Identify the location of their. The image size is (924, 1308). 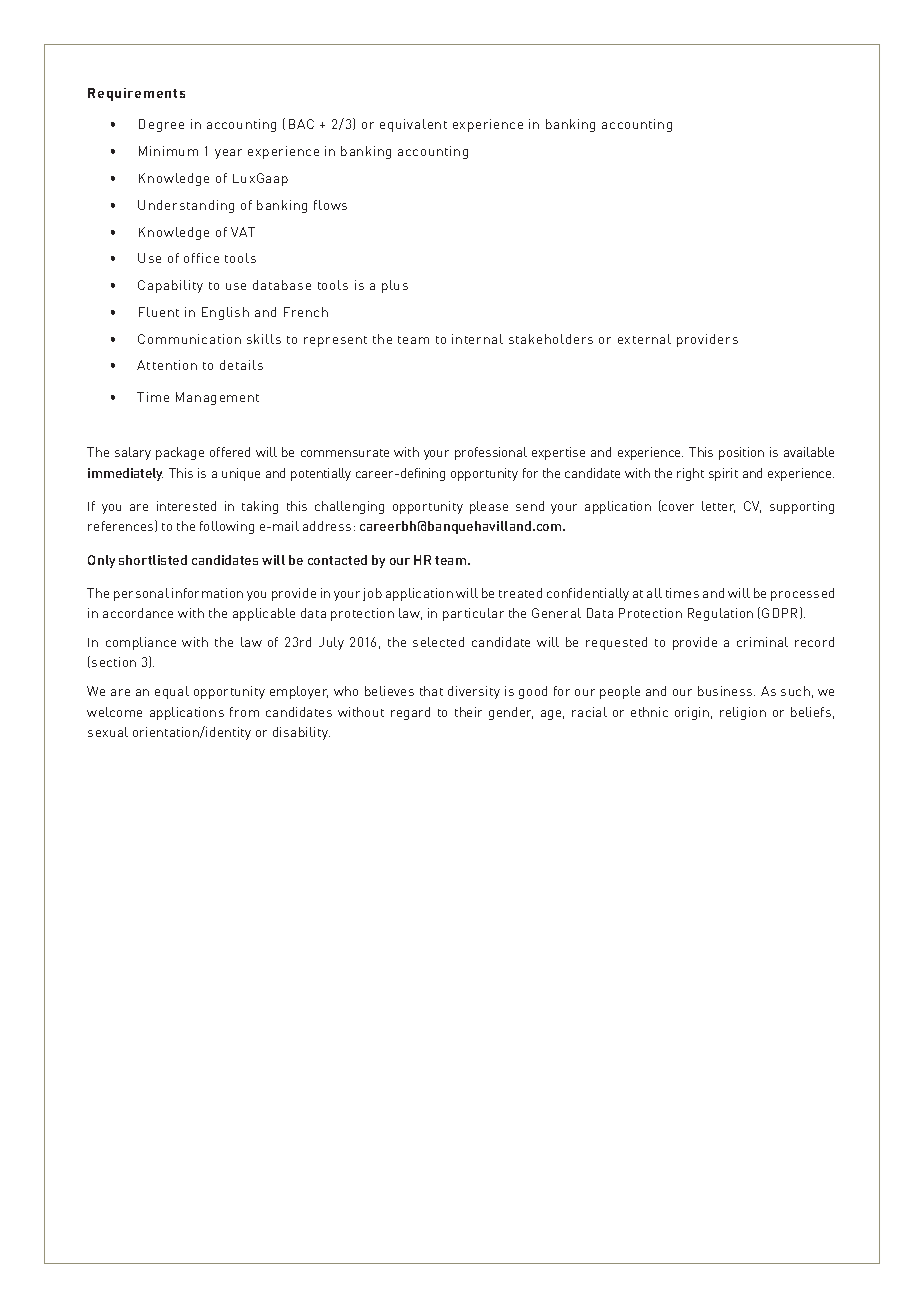
(468, 712).
